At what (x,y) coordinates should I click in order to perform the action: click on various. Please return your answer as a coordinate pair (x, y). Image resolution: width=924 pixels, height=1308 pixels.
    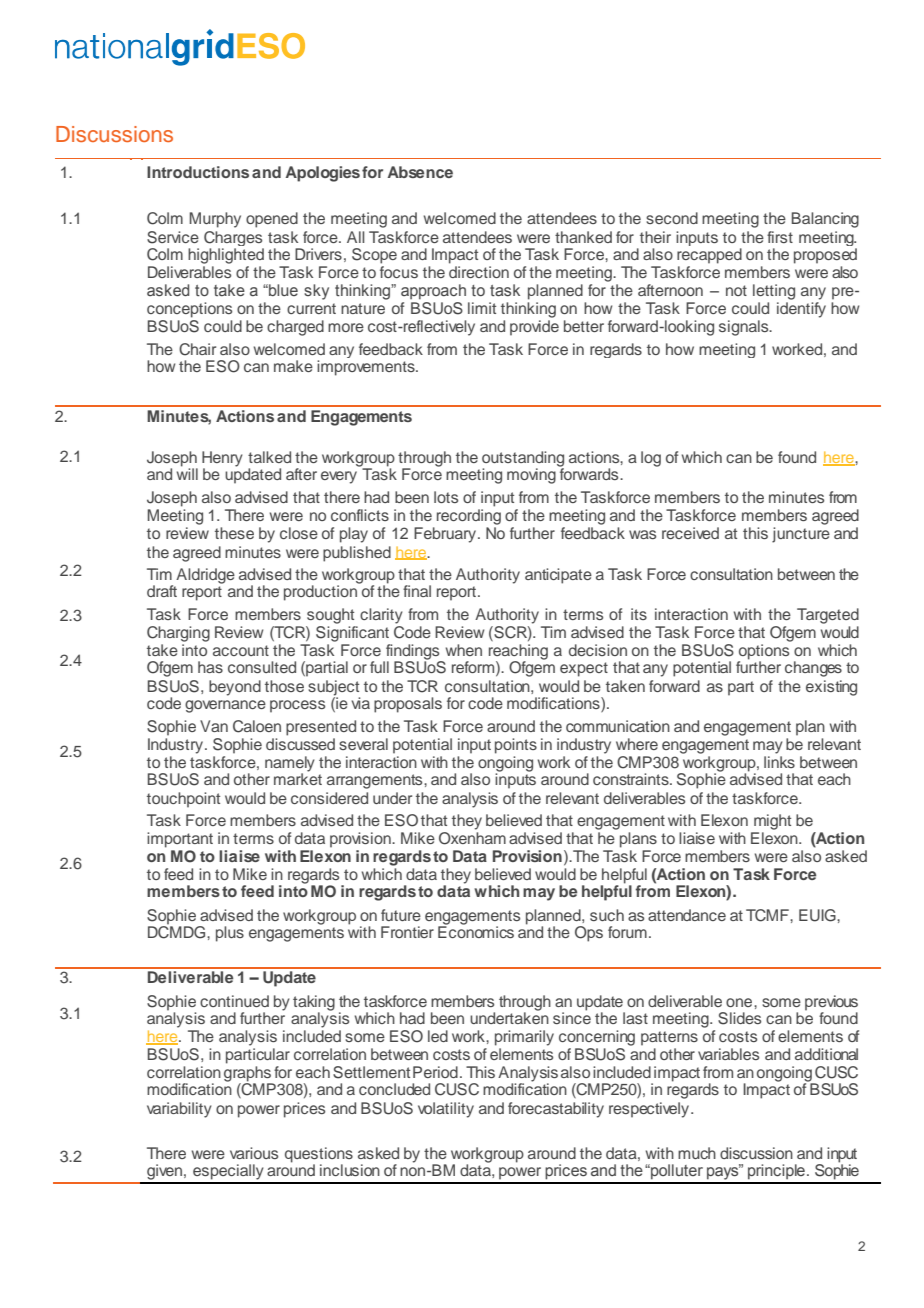
    Looking at the image, I should click on (254, 1153).
